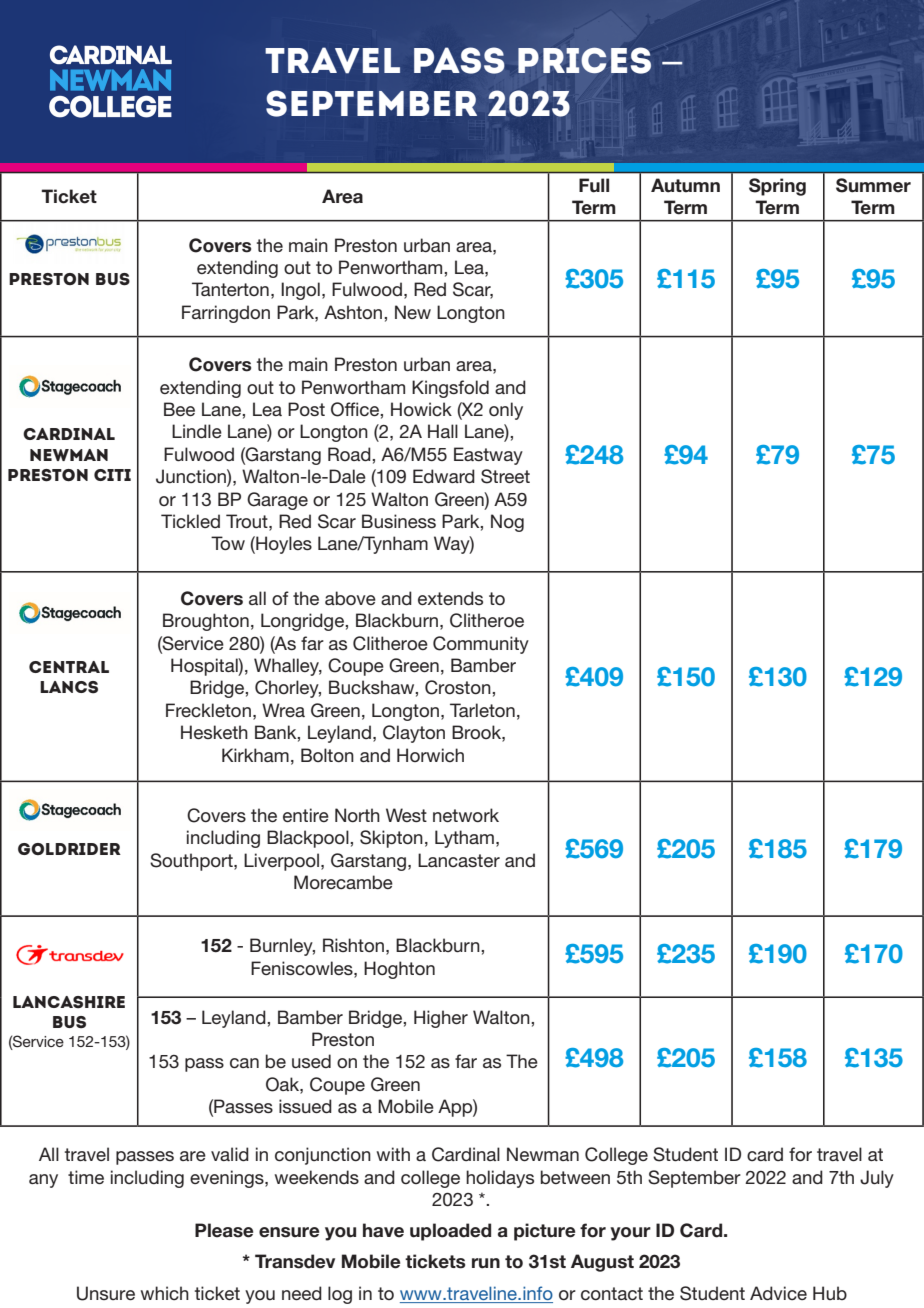 This page has height=1308, width=924. Describe the element at coordinates (778, 1293) in the page. I see `Advice` at that location.
